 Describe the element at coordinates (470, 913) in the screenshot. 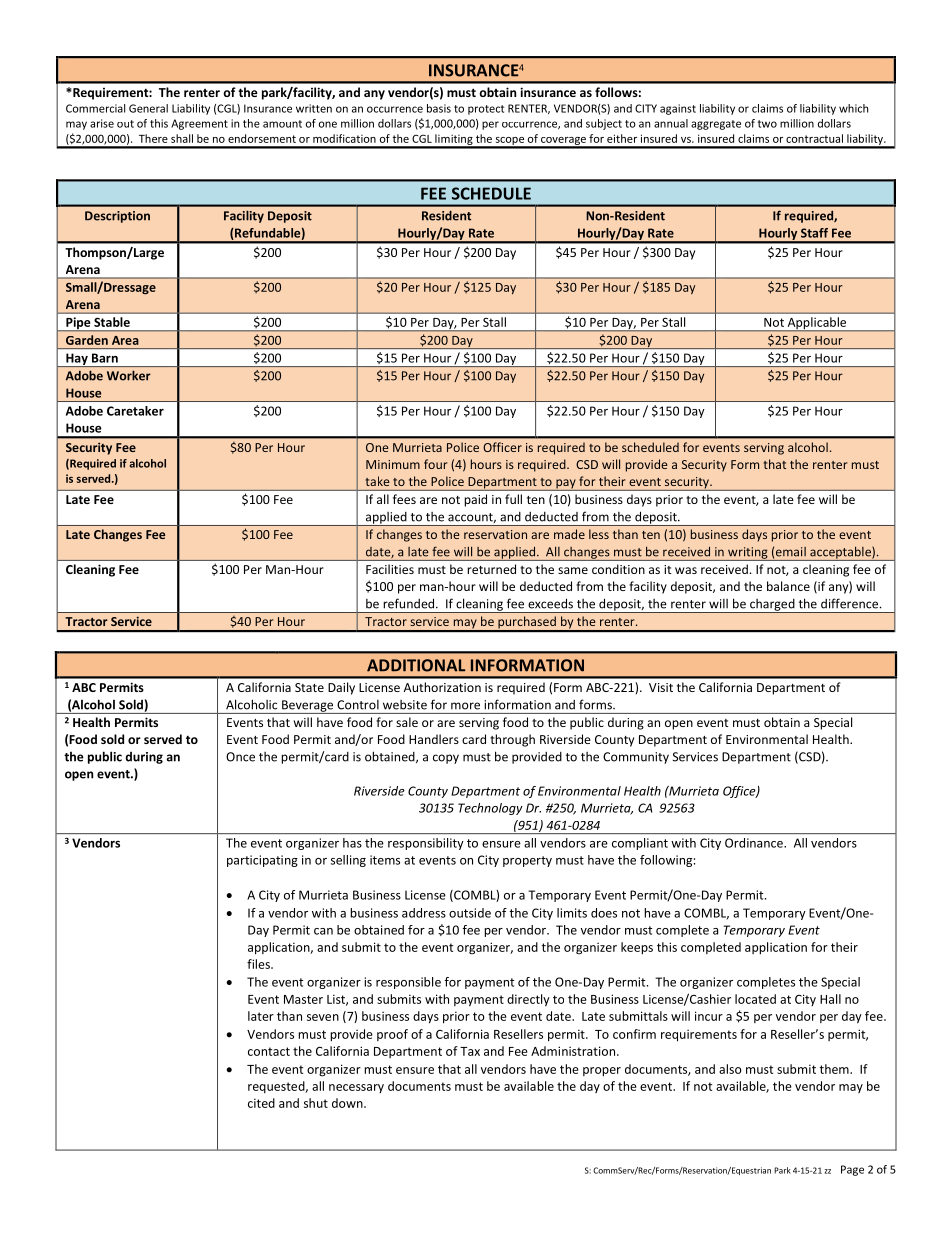

I see `outside` at that location.
